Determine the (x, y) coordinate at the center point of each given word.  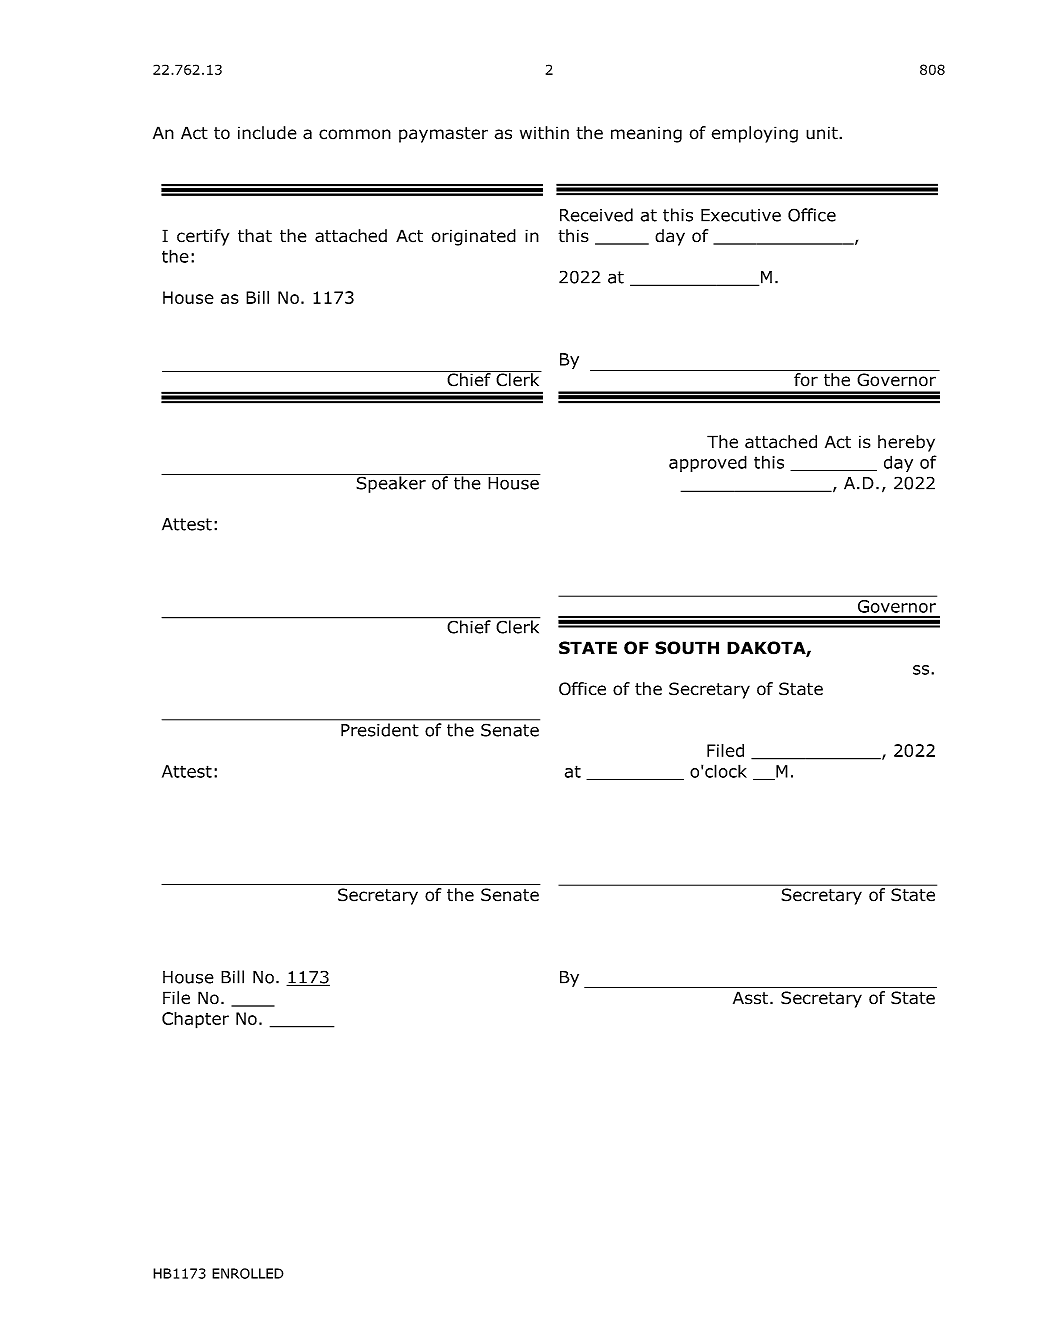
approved (708, 463)
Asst (752, 998)
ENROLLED (248, 1273)
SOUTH (687, 648)
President (379, 730)
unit (823, 133)
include (267, 133)
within (544, 132)
